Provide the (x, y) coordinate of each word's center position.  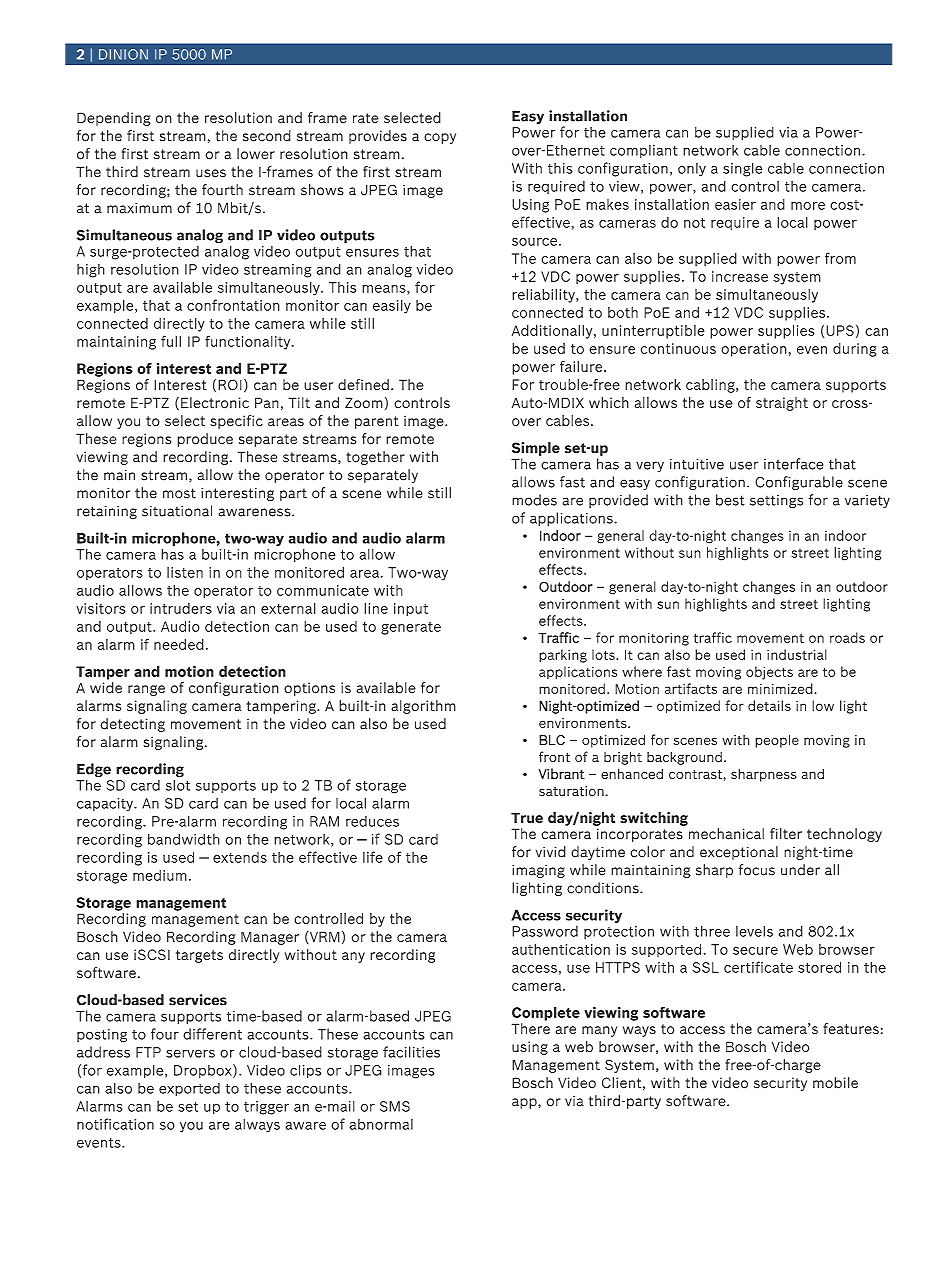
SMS (395, 1106)
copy (440, 138)
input (411, 610)
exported (189, 1090)
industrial (797, 654)
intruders (181, 608)
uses (211, 173)
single (742, 169)
